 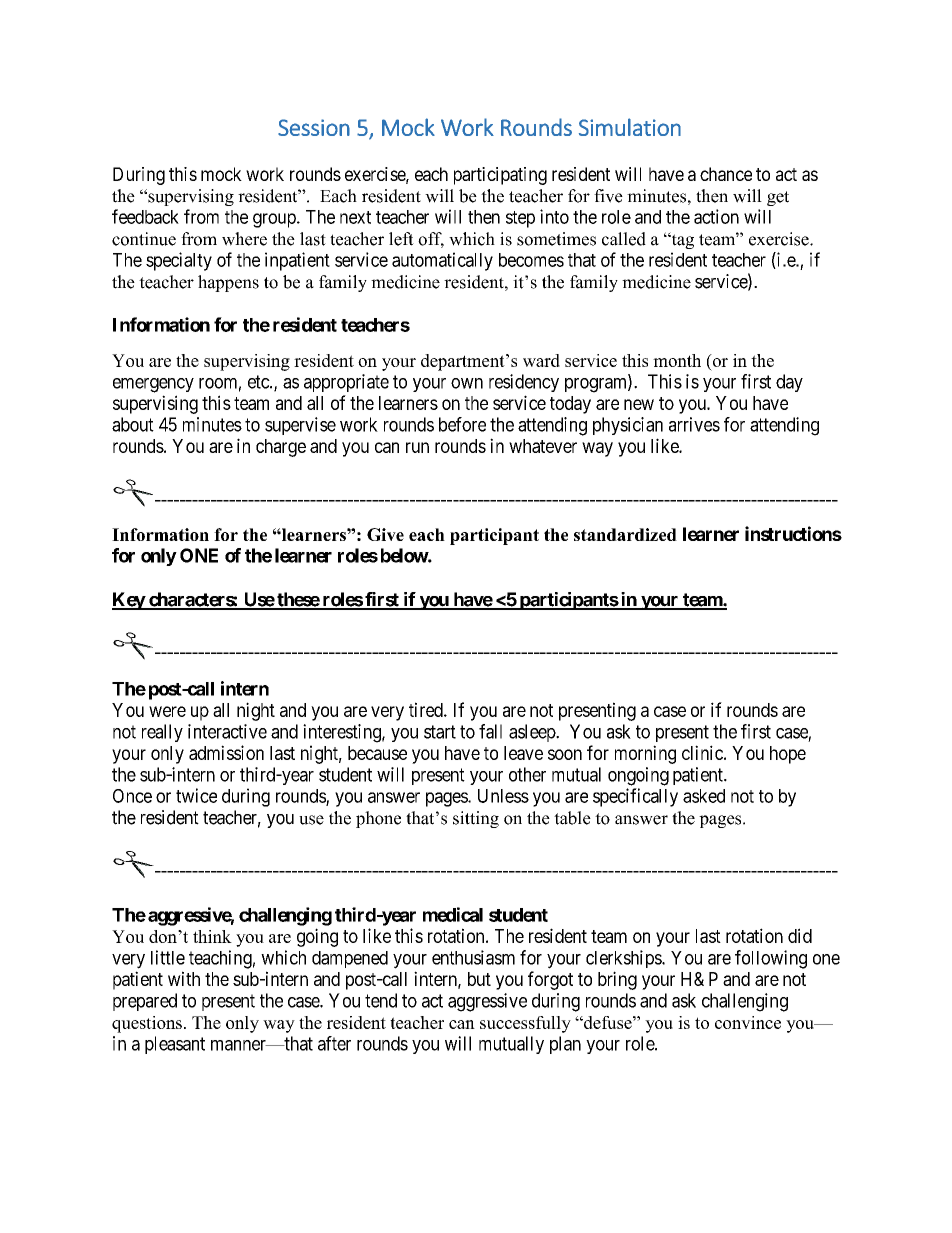 I want to click on feedback, so click(x=145, y=216).
